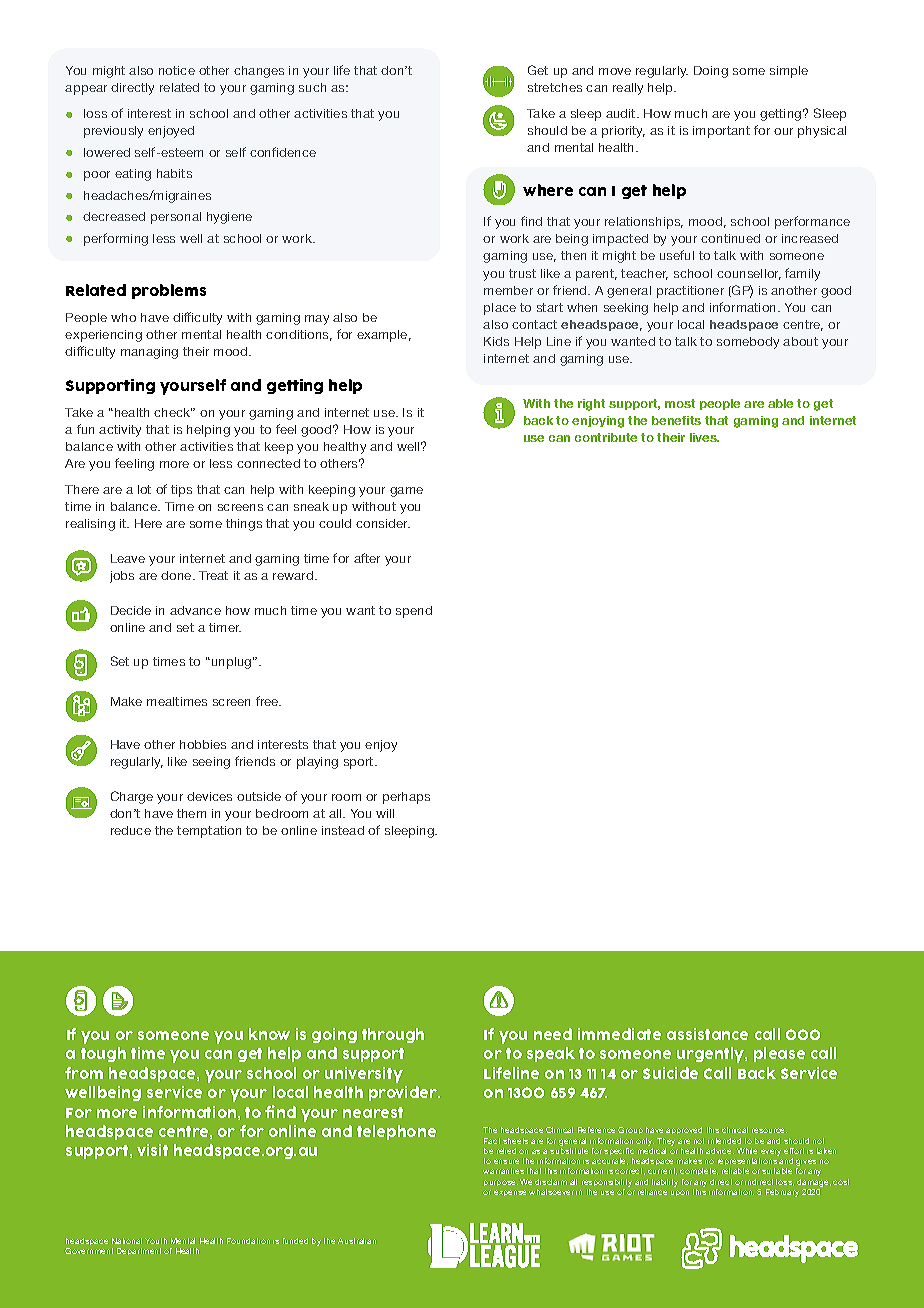  I want to click on notice, so click(177, 70).
